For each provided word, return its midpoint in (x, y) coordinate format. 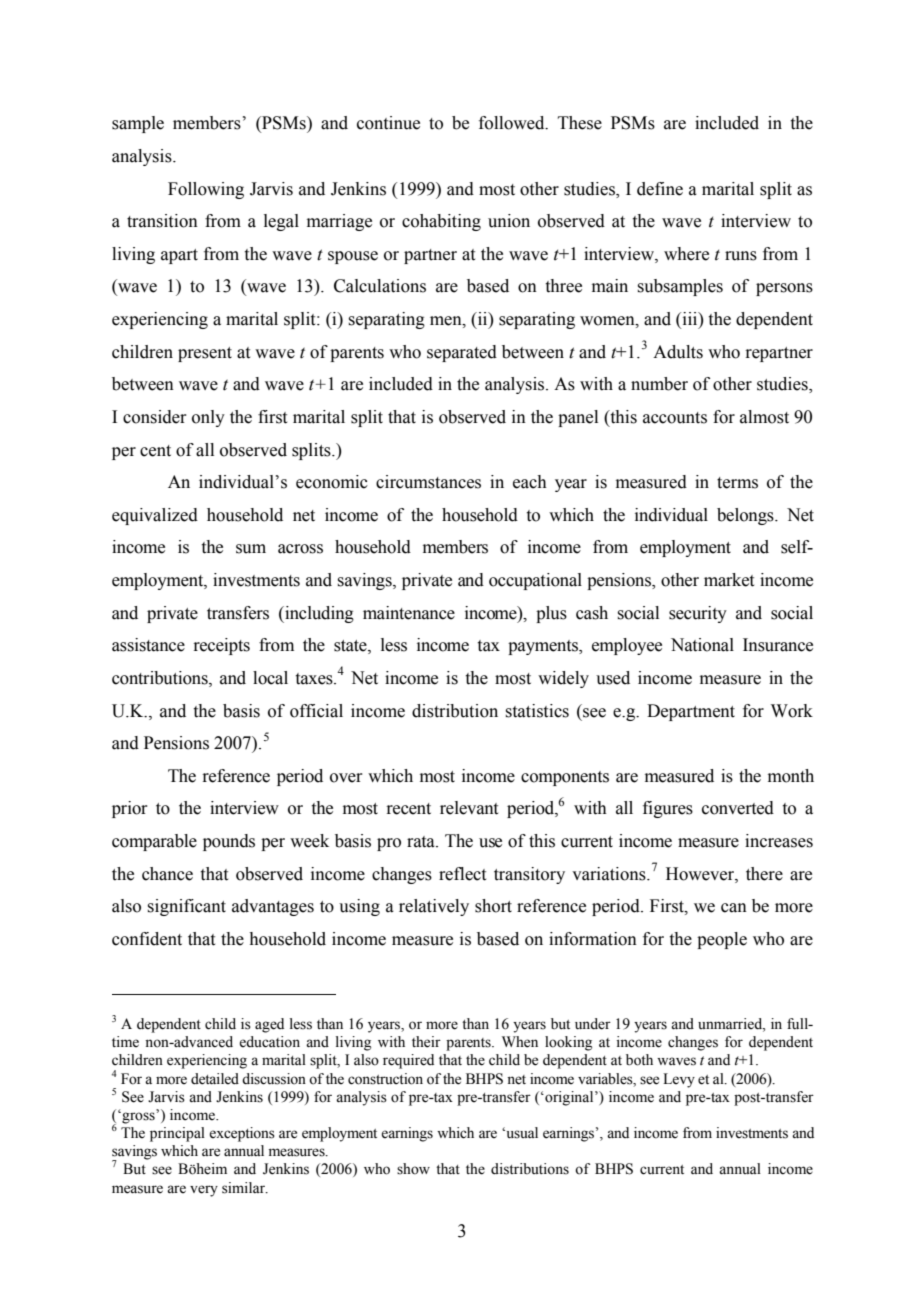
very (204, 1191)
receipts (221, 646)
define (660, 189)
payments (544, 647)
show (413, 1169)
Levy (679, 1080)
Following (206, 190)
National (702, 645)
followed (513, 123)
